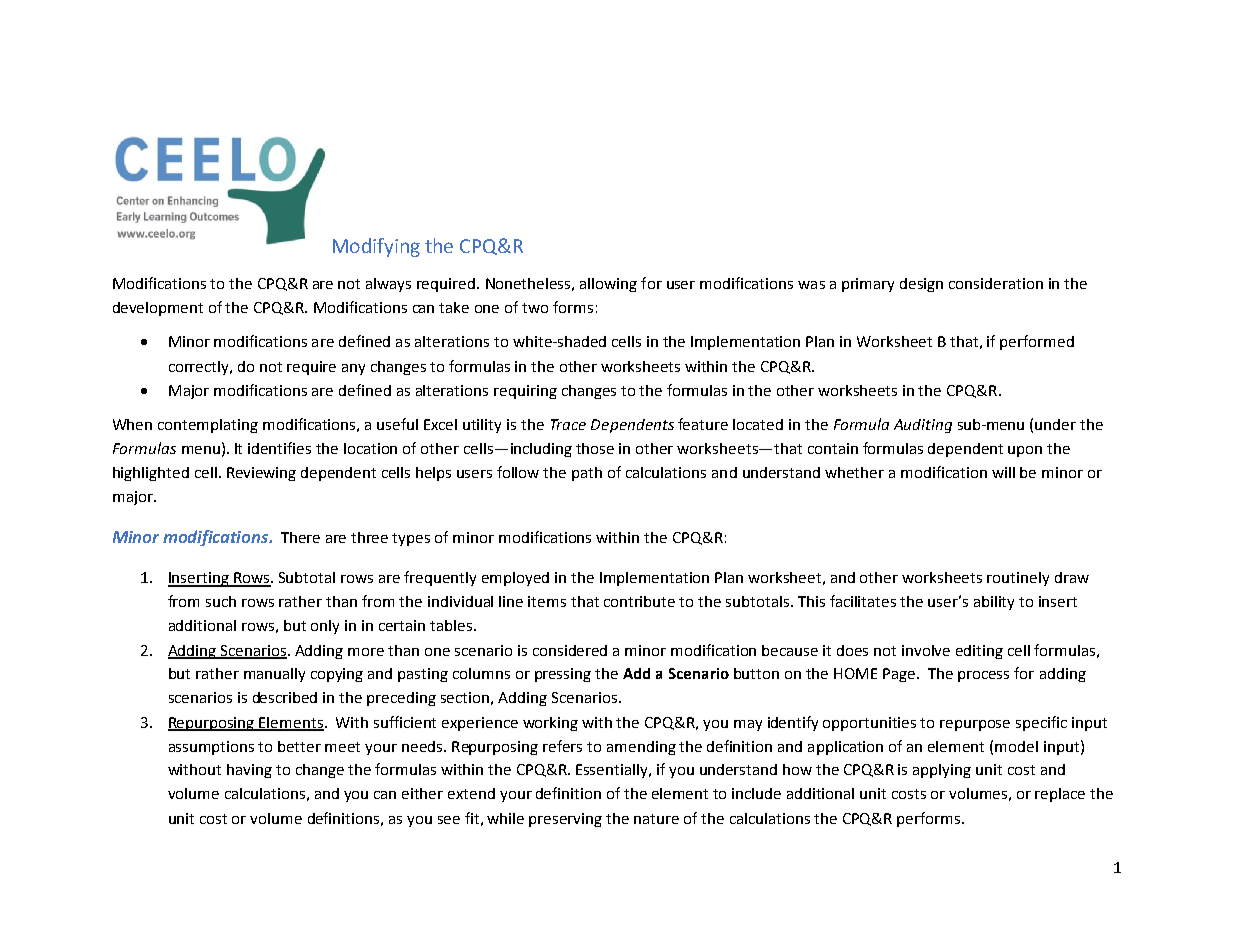 The image size is (1233, 952). I want to click on Auditing, so click(923, 426).
